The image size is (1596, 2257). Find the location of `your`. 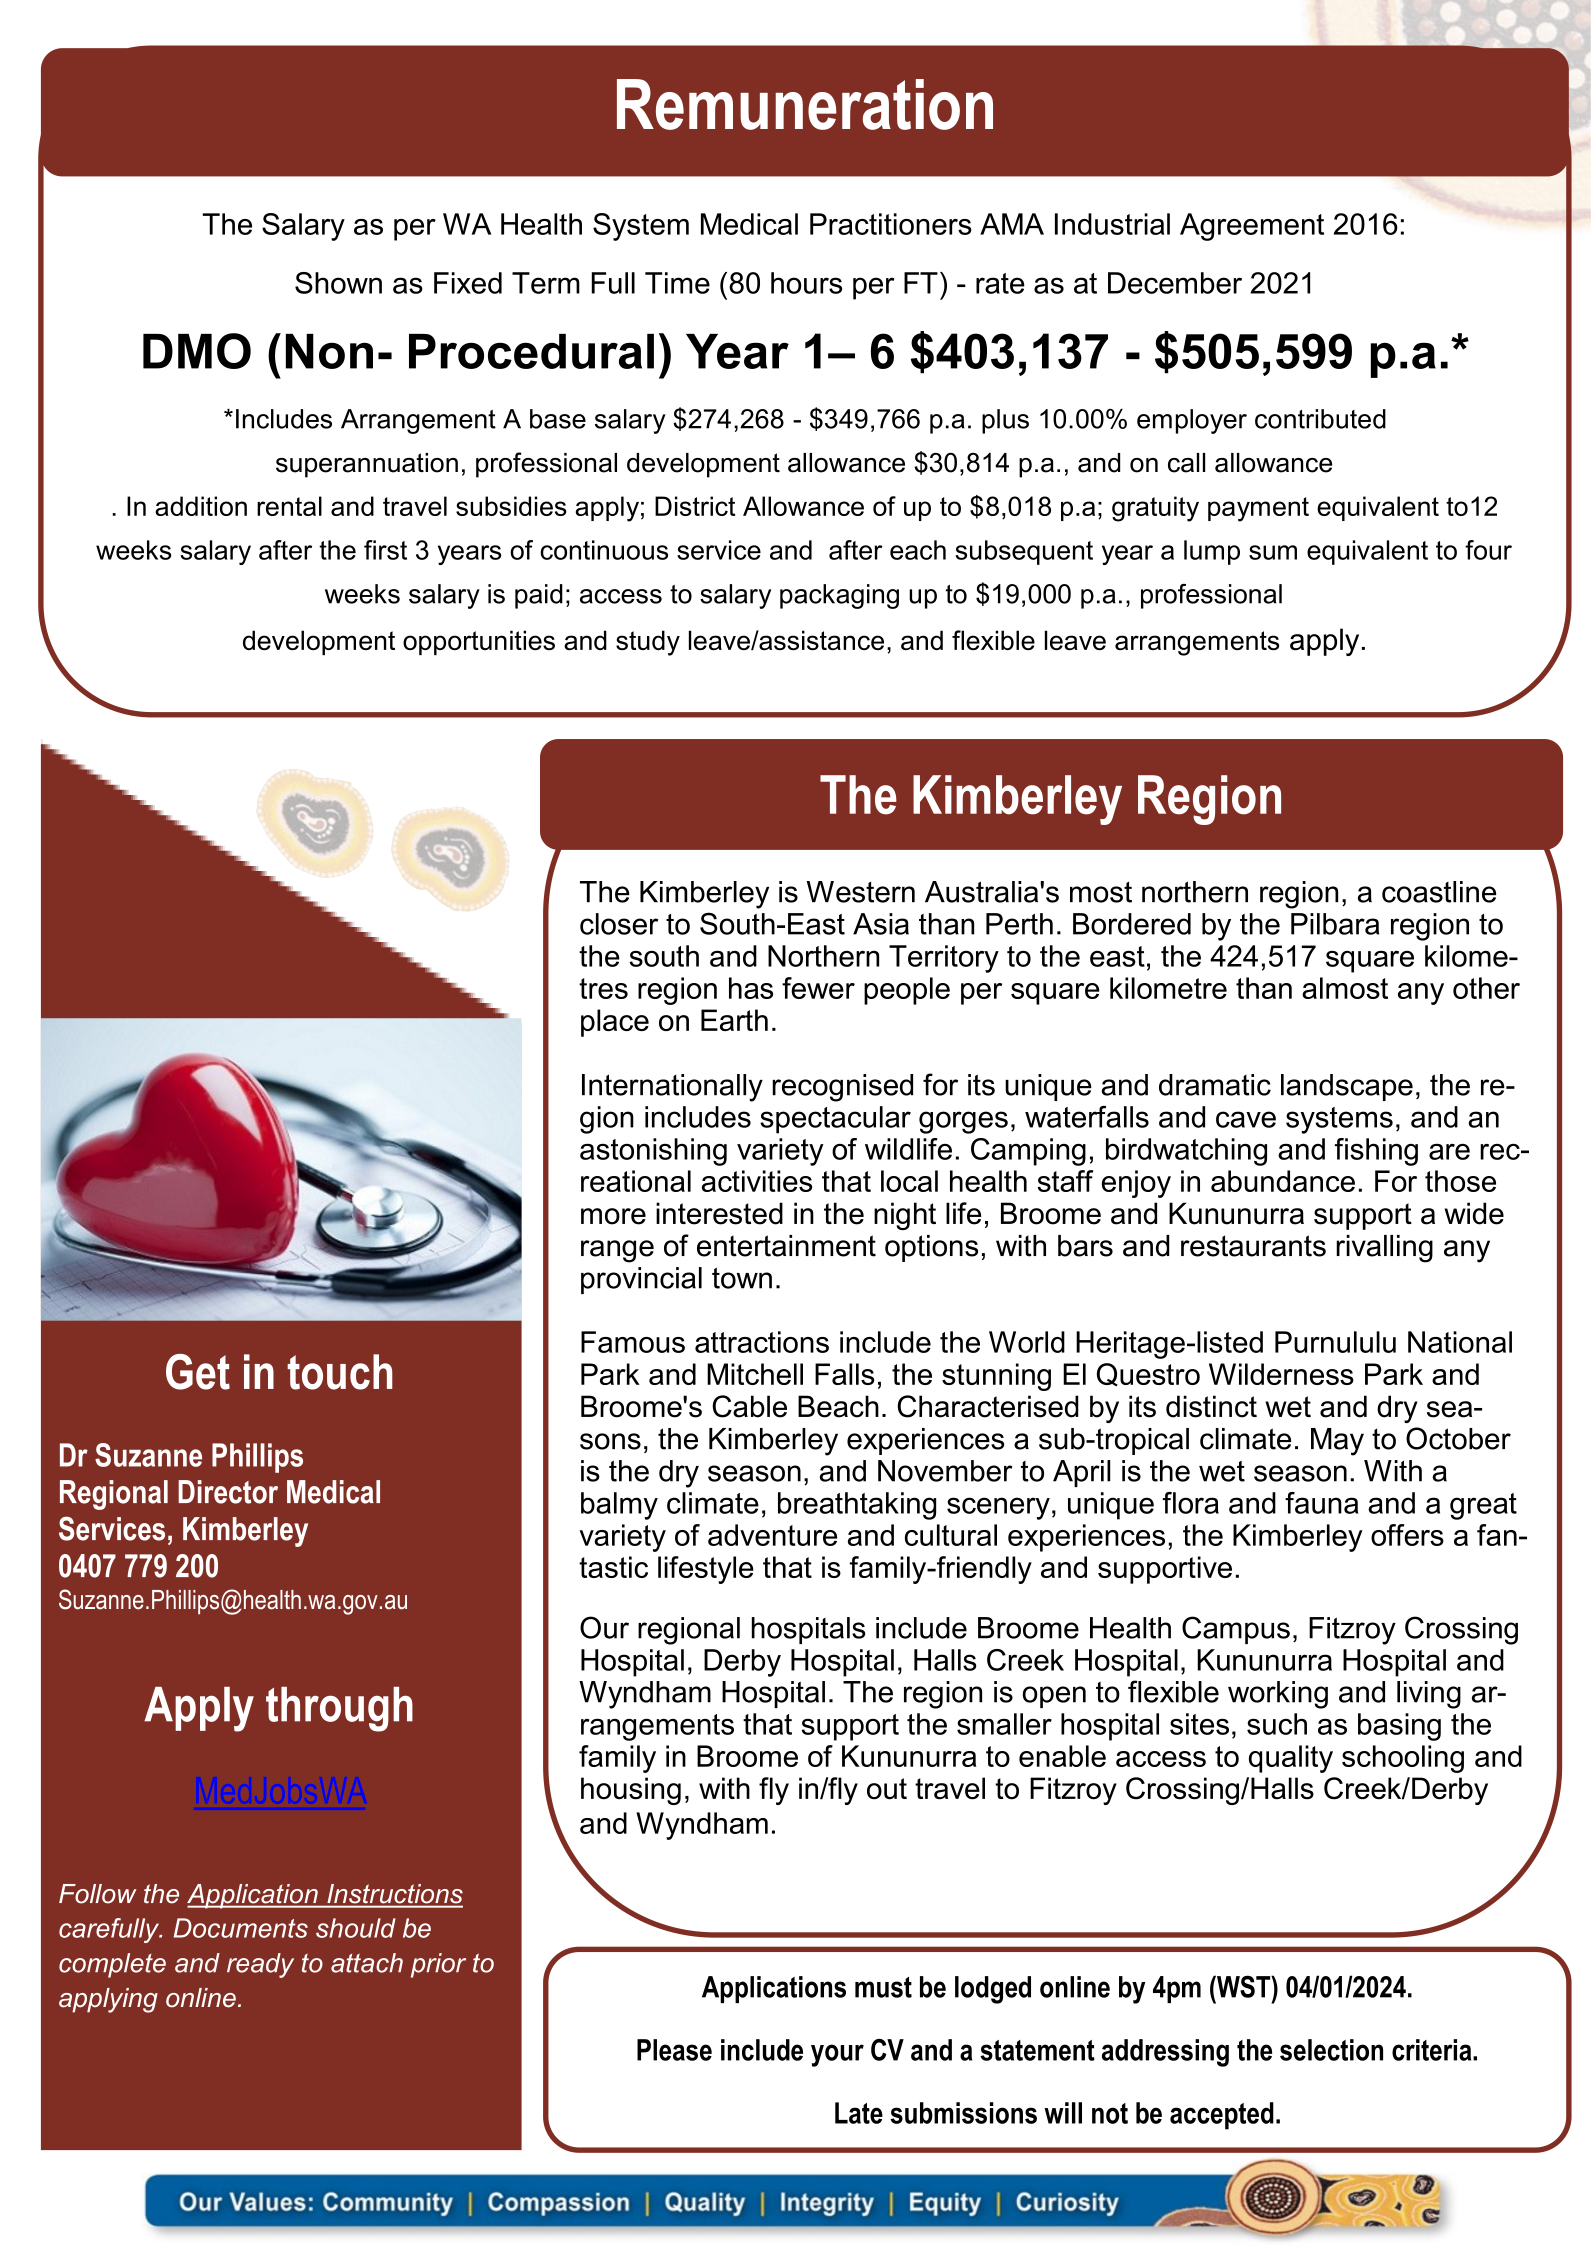

your is located at coordinates (837, 2055).
